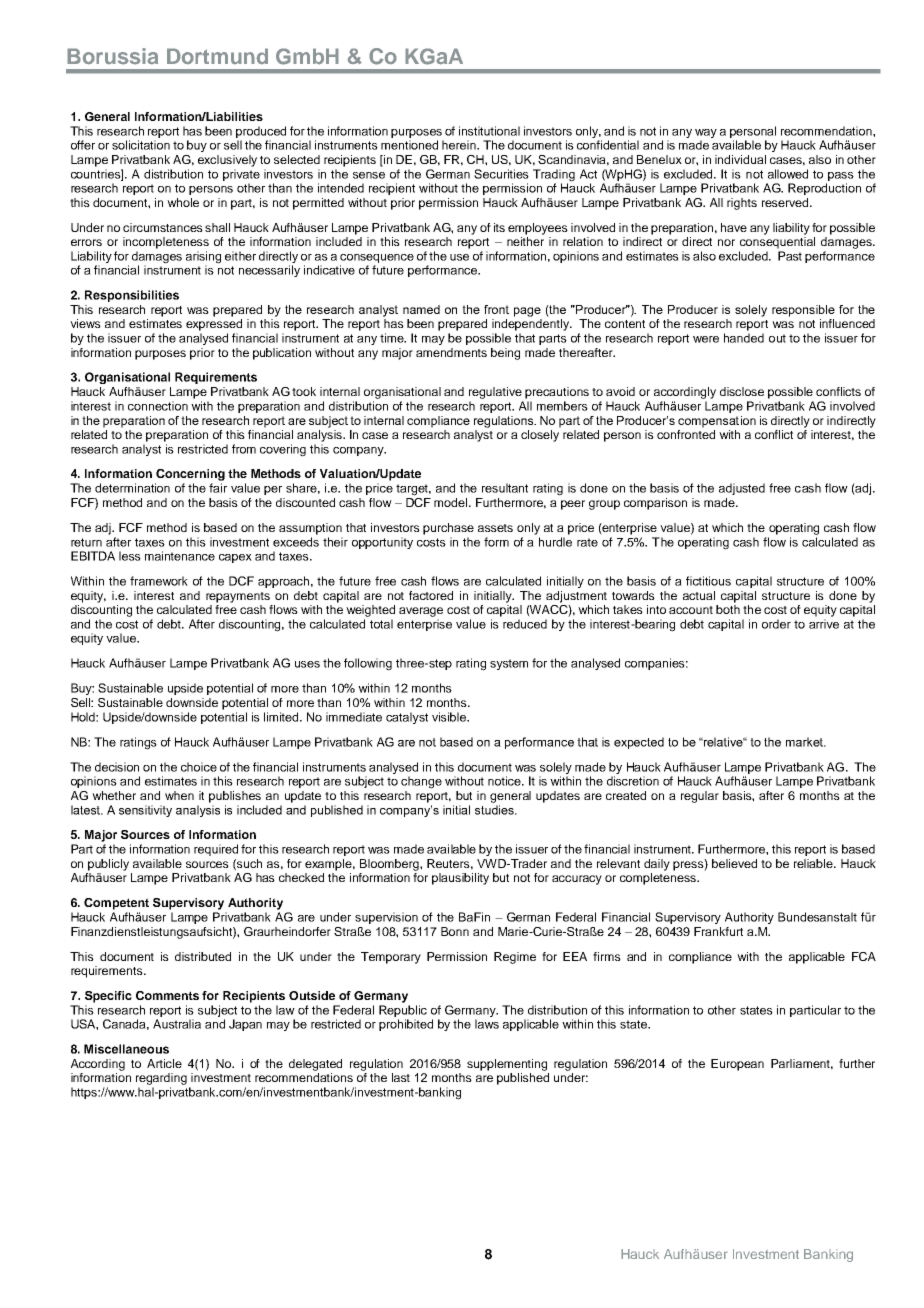 The height and width of the screenshot is (1308, 924). I want to click on fictitious, so click(708, 581).
